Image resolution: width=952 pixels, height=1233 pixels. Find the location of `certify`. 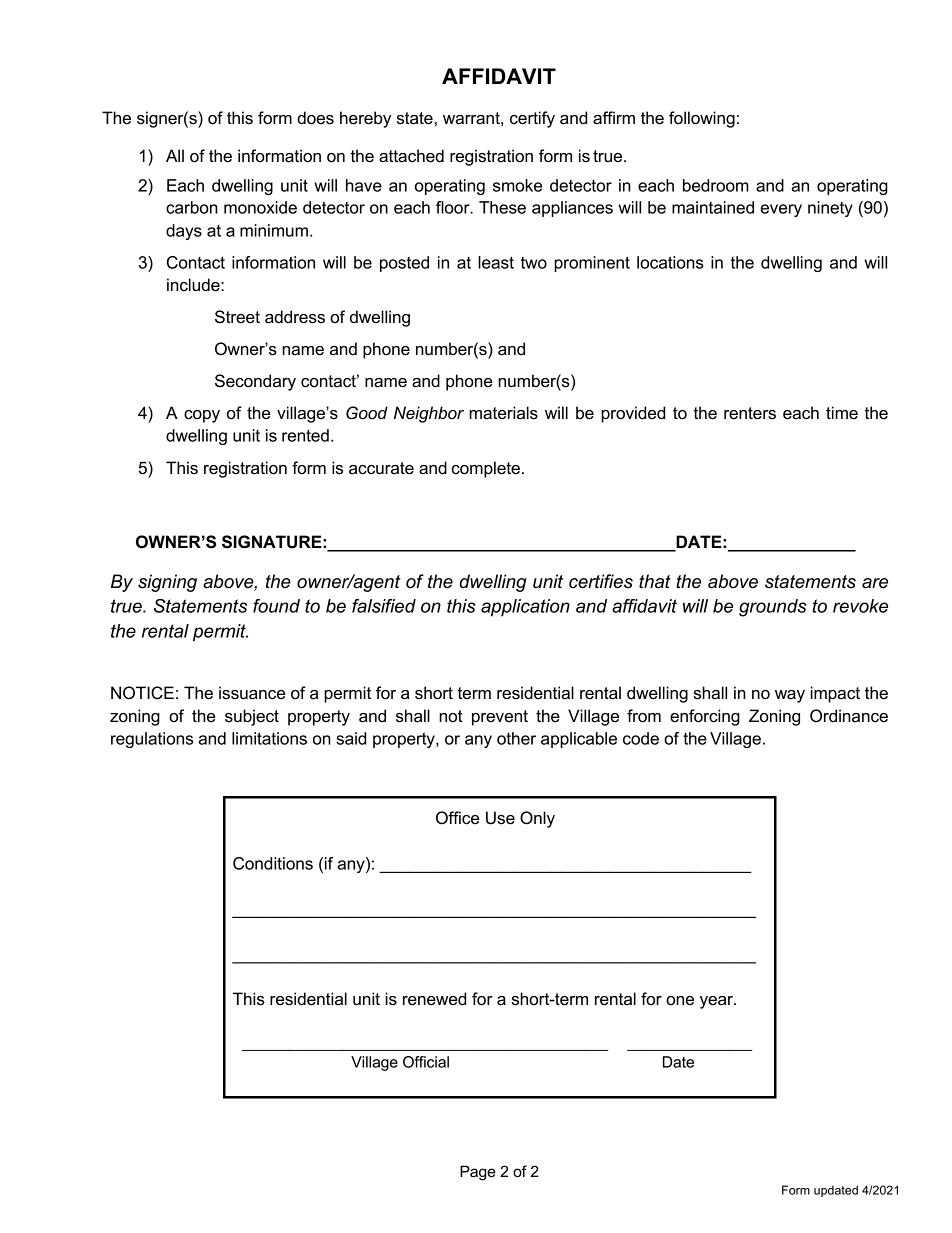

certify is located at coordinates (532, 119).
